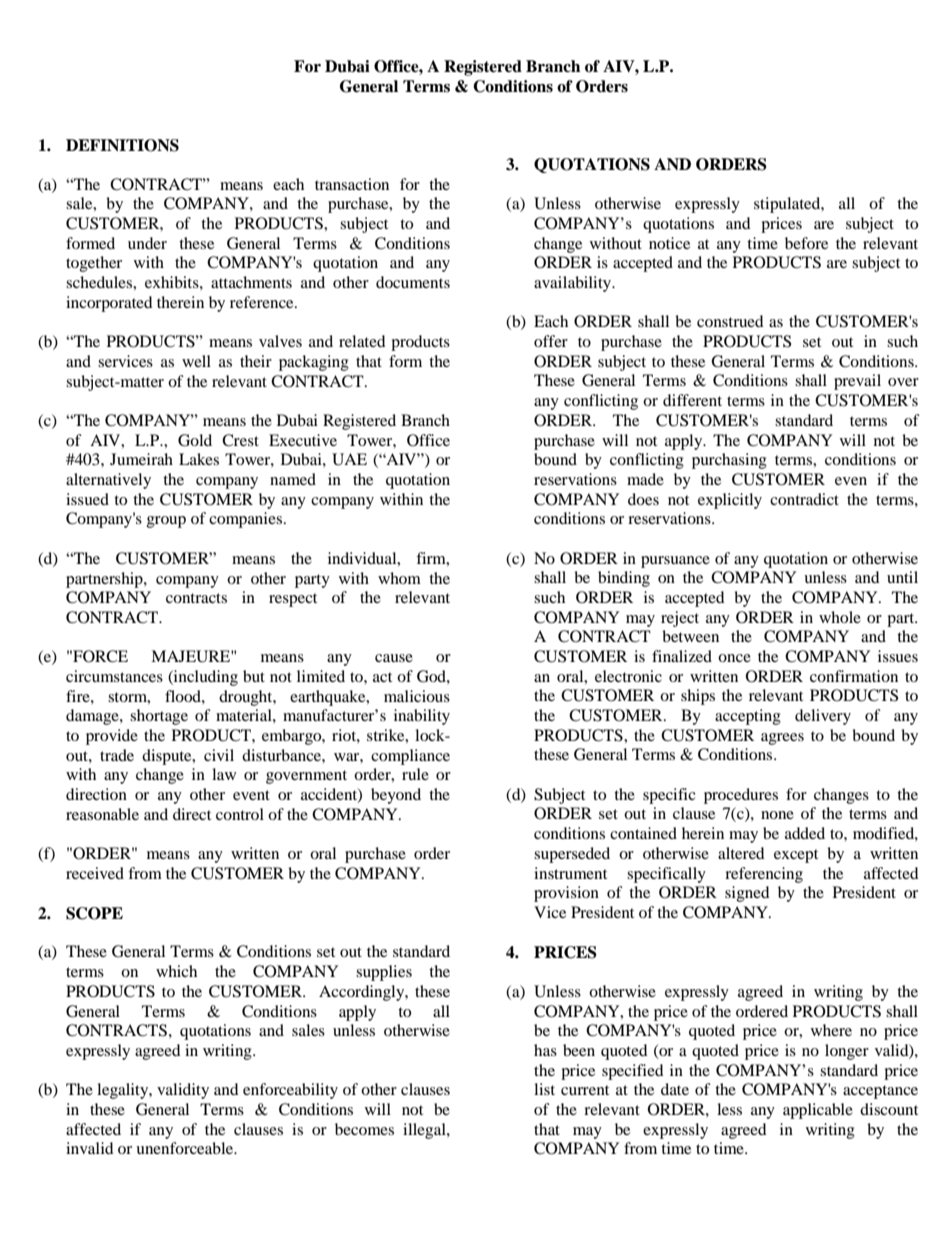  I want to click on transaction, so click(352, 184).
